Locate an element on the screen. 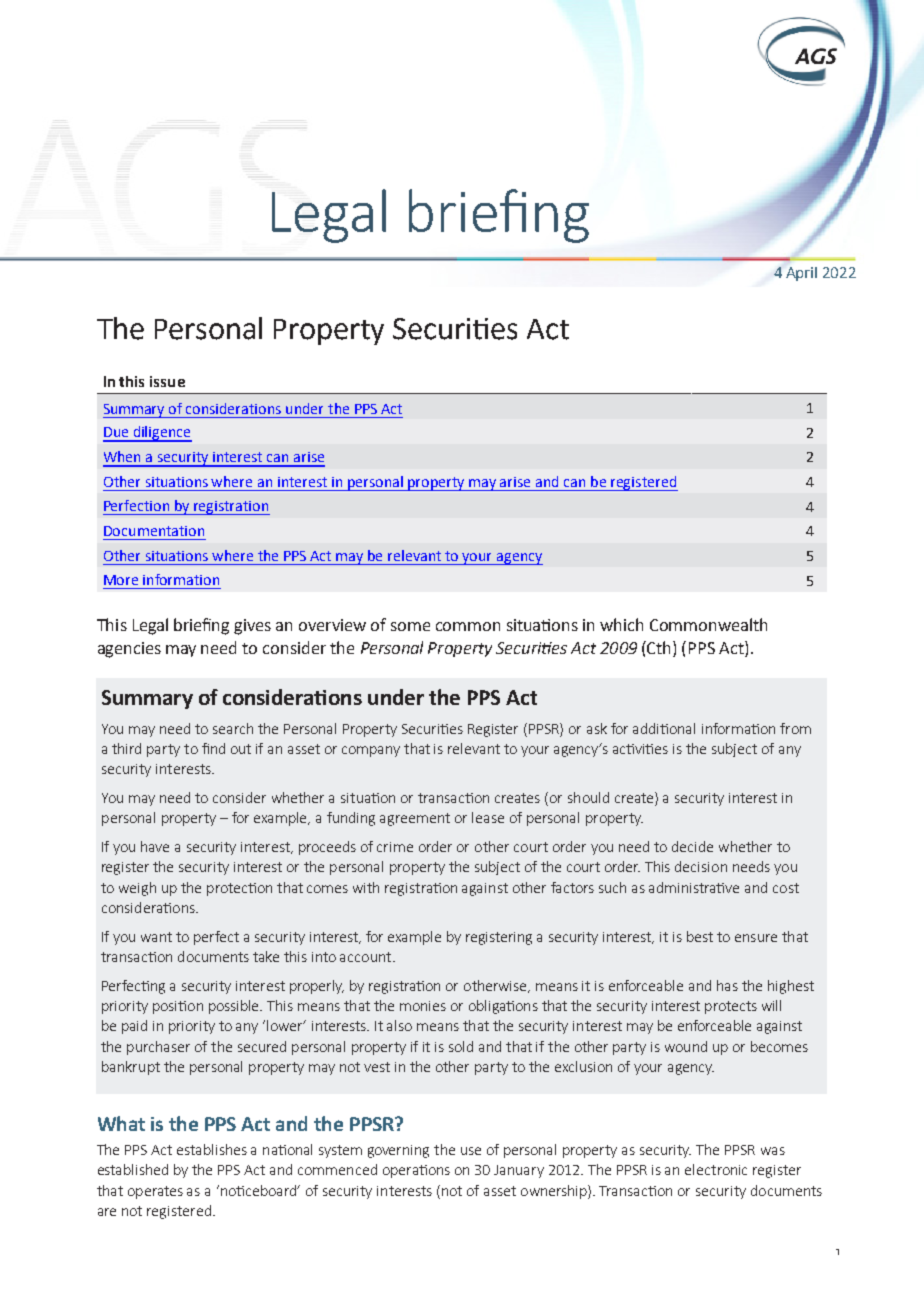 This screenshot has width=924, height=1308. from is located at coordinates (795, 728).
